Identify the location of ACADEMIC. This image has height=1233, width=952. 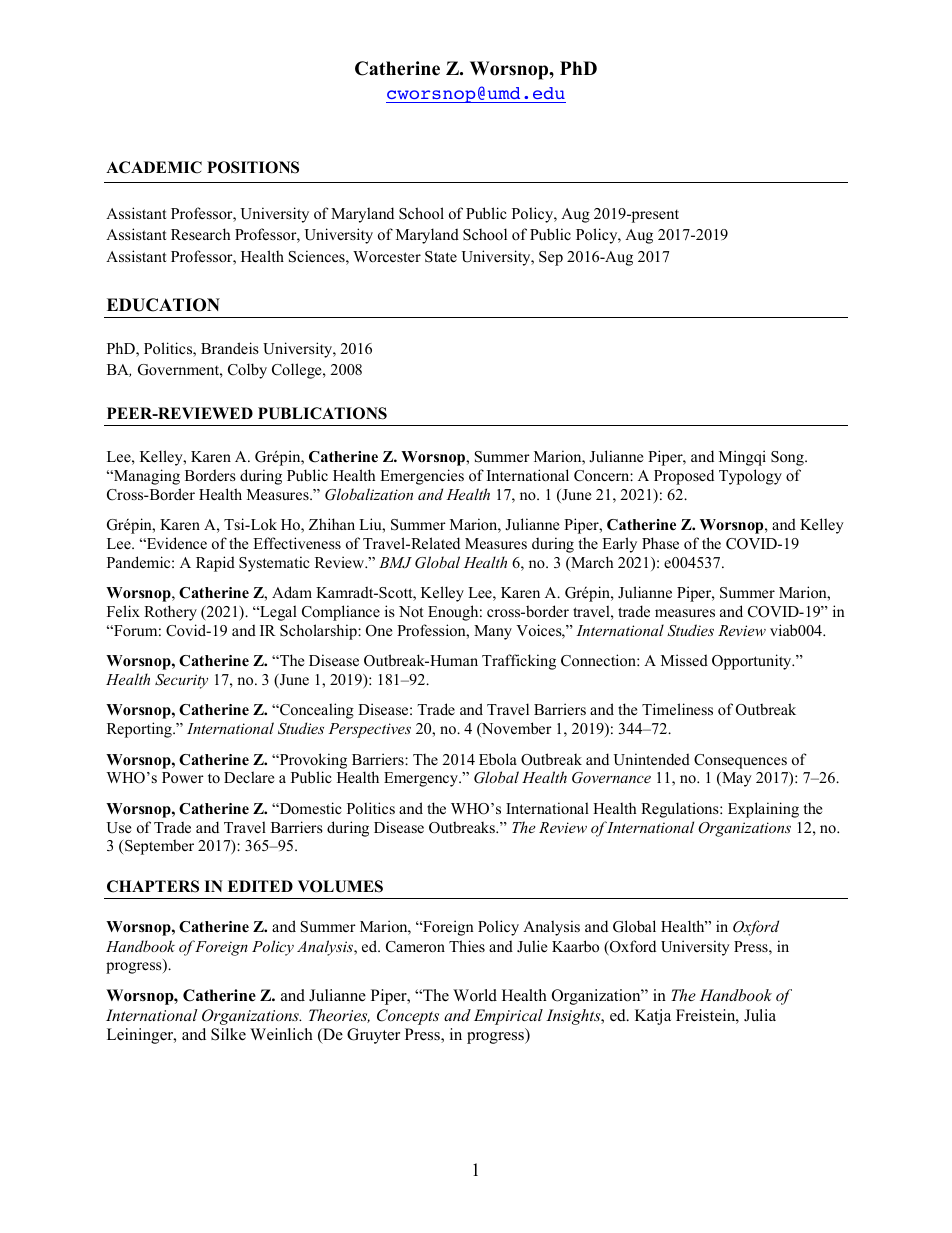
(154, 167).
